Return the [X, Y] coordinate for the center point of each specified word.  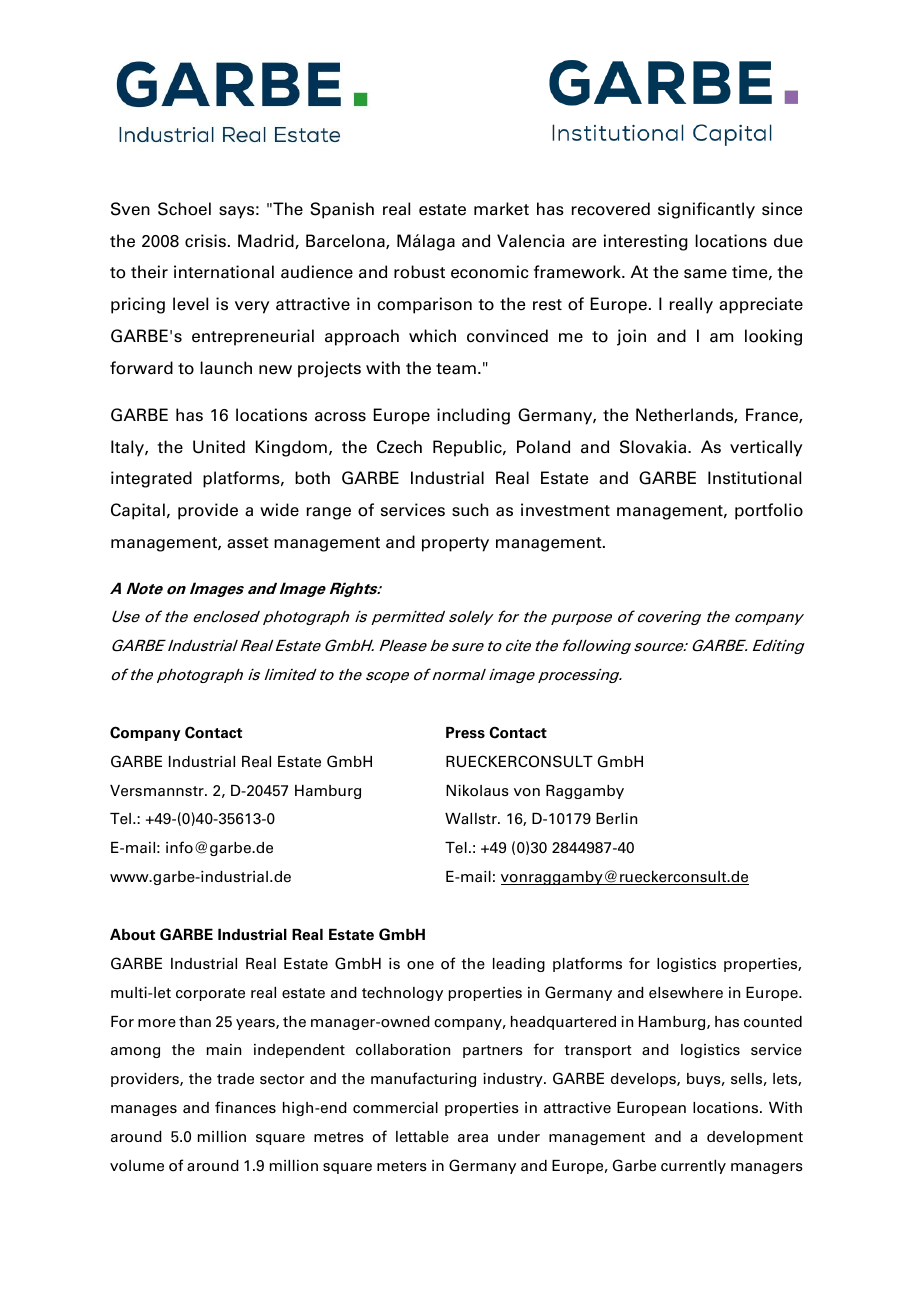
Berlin [616, 819]
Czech [399, 447]
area [473, 1138]
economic [490, 272]
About [132, 935]
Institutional [754, 478]
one [420, 965]
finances [245, 1107]
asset [248, 543]
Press [465, 733]
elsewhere [686, 993]
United [219, 447]
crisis [205, 240]
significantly [706, 210]
